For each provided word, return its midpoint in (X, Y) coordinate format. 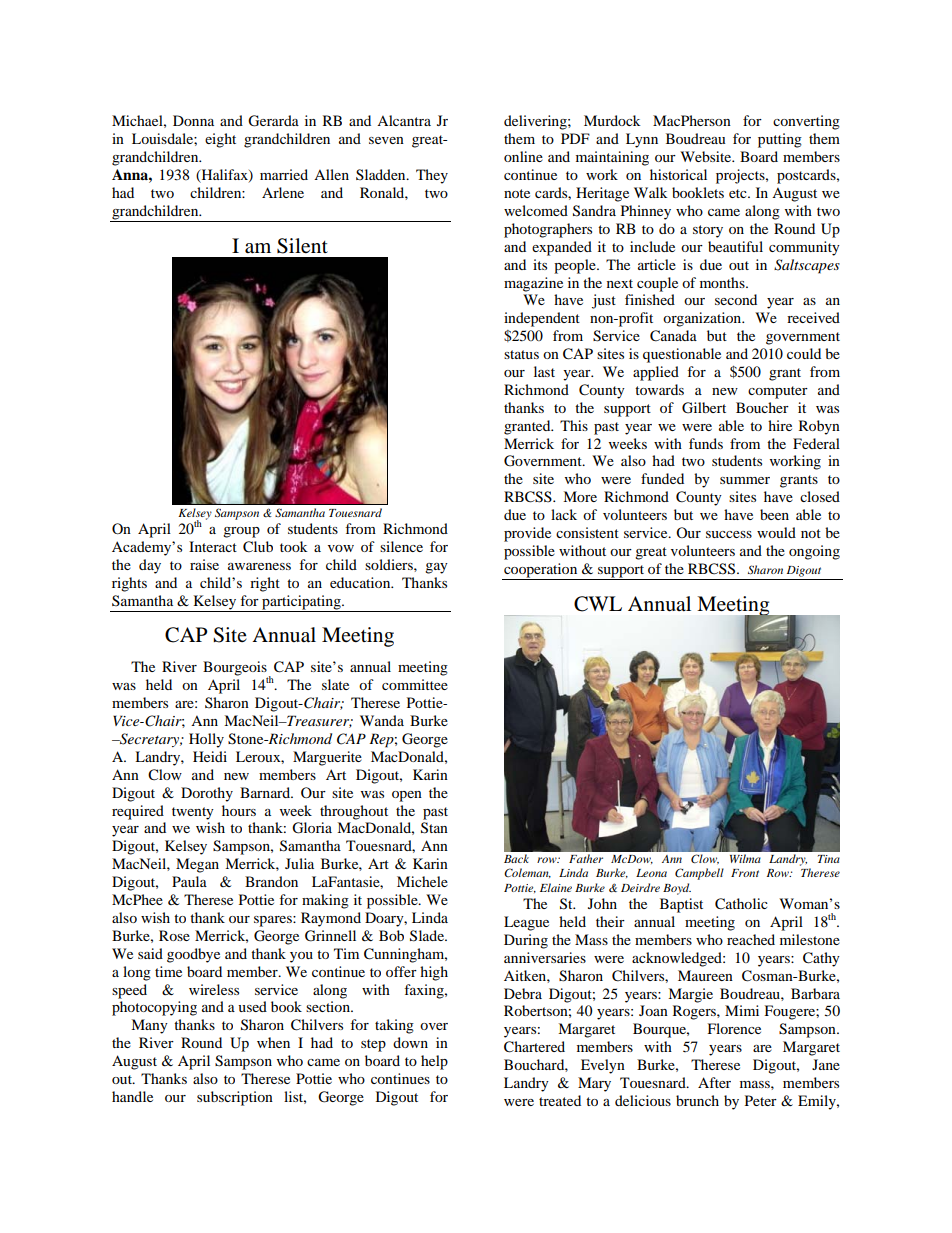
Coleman (527, 873)
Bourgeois (235, 669)
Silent (302, 246)
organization (703, 319)
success (729, 534)
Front (745, 873)
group (241, 532)
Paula (189, 881)
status (521, 354)
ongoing (814, 552)
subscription (235, 1098)
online (523, 156)
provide (527, 534)
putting (780, 140)
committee (415, 684)
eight (220, 140)
